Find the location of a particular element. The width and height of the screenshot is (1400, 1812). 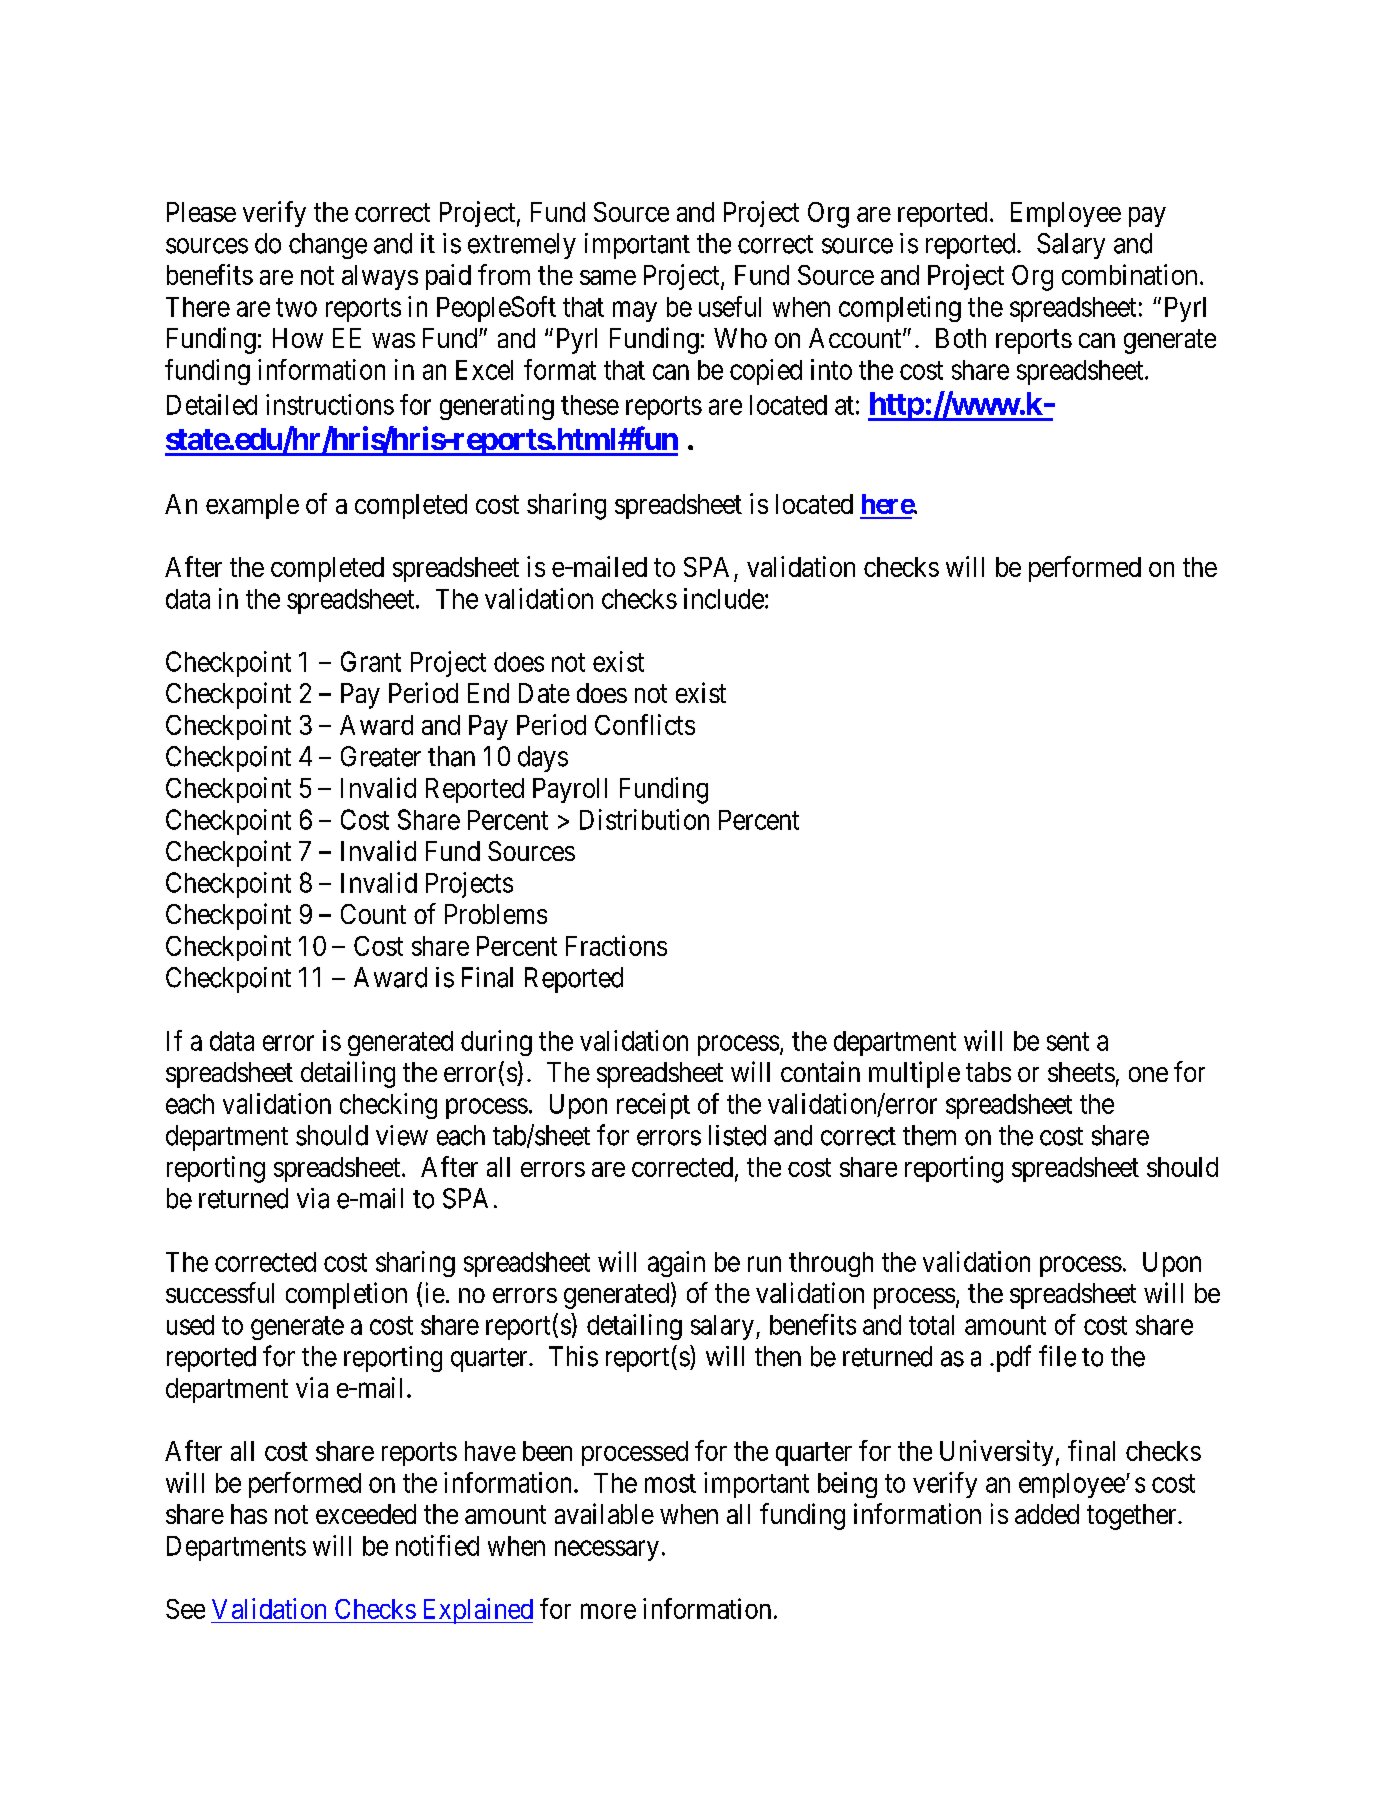

necessary is located at coordinates (607, 1550).
